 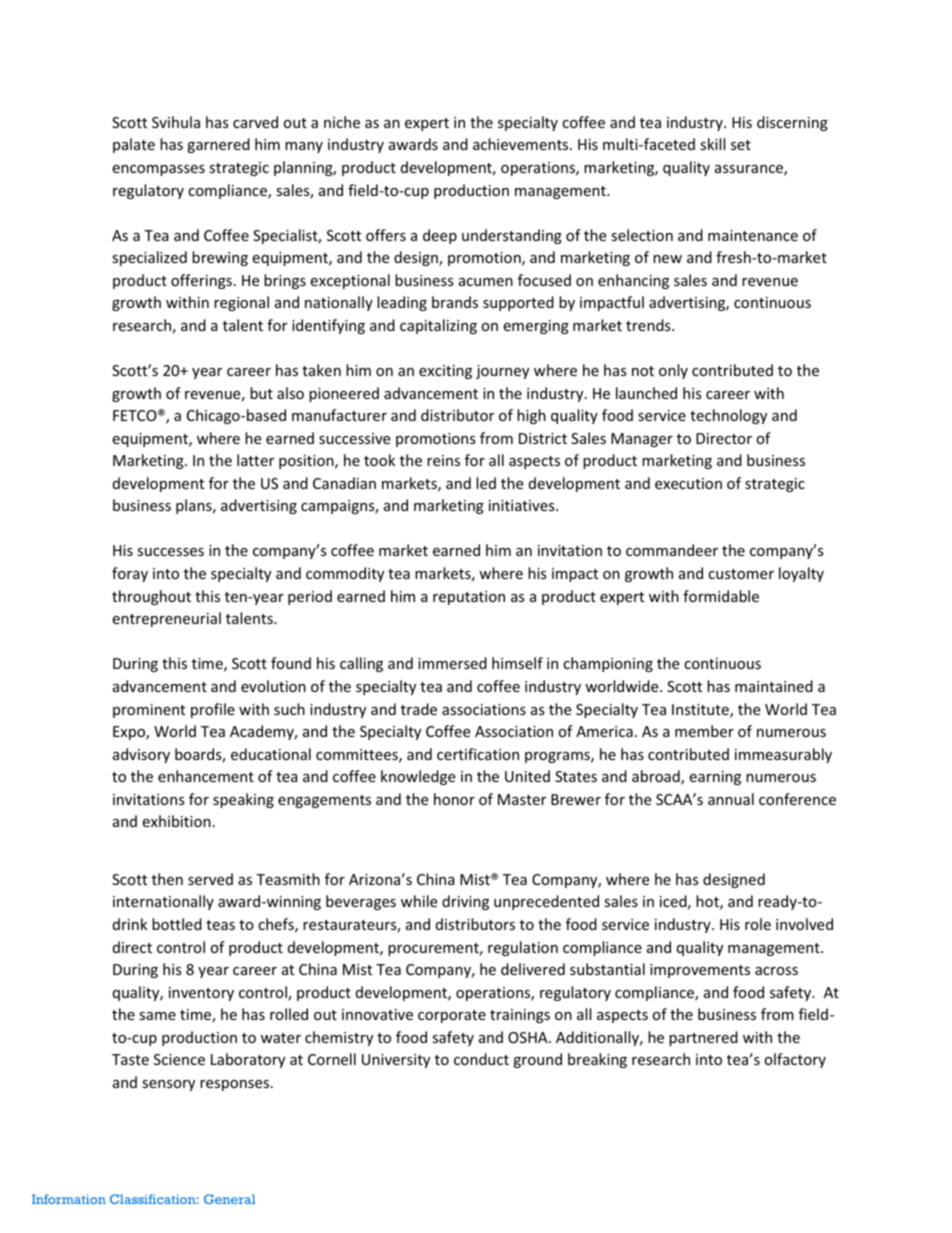 I want to click on skill, so click(x=712, y=144).
